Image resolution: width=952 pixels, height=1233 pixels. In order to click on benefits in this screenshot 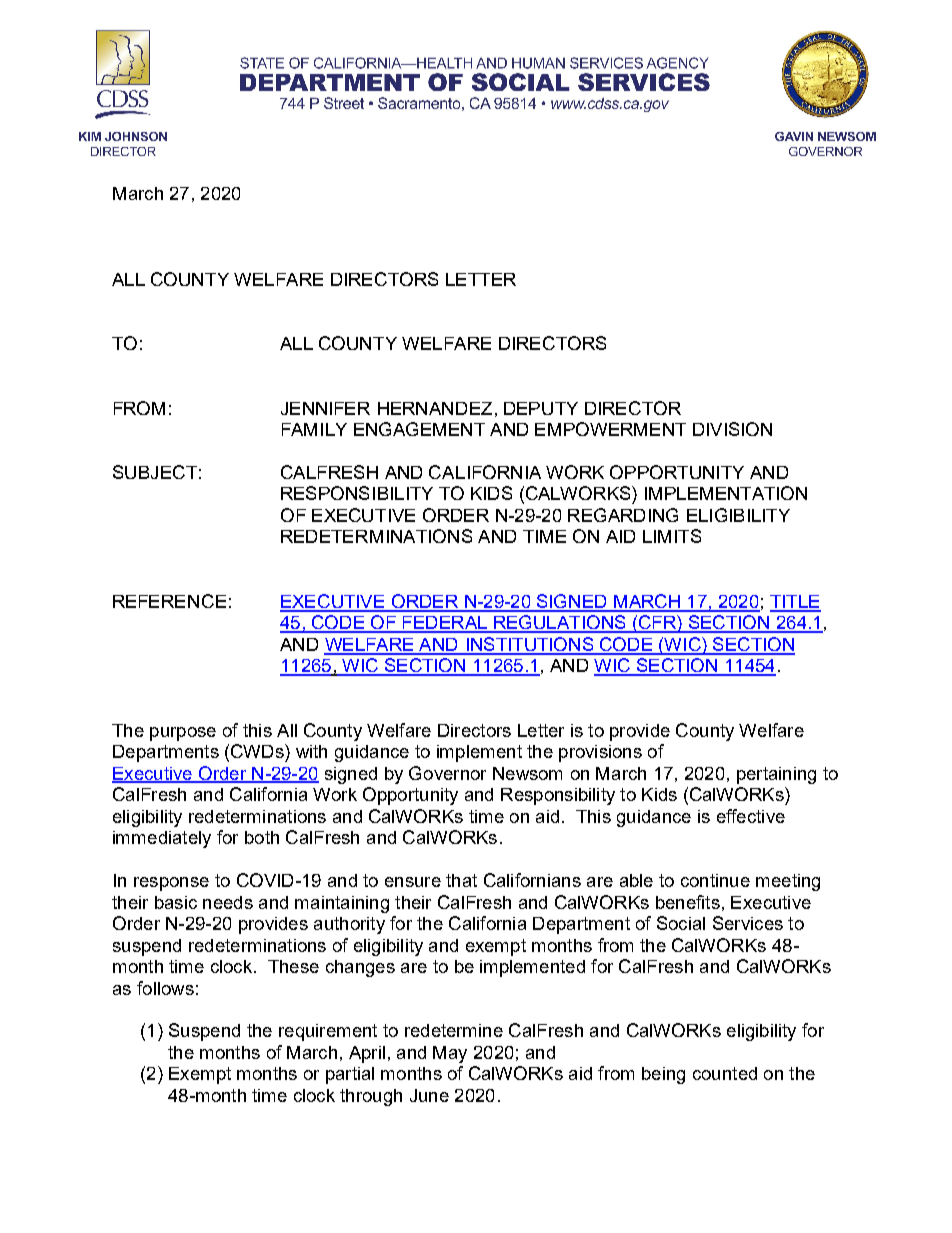, I will do `click(688, 902)`.
